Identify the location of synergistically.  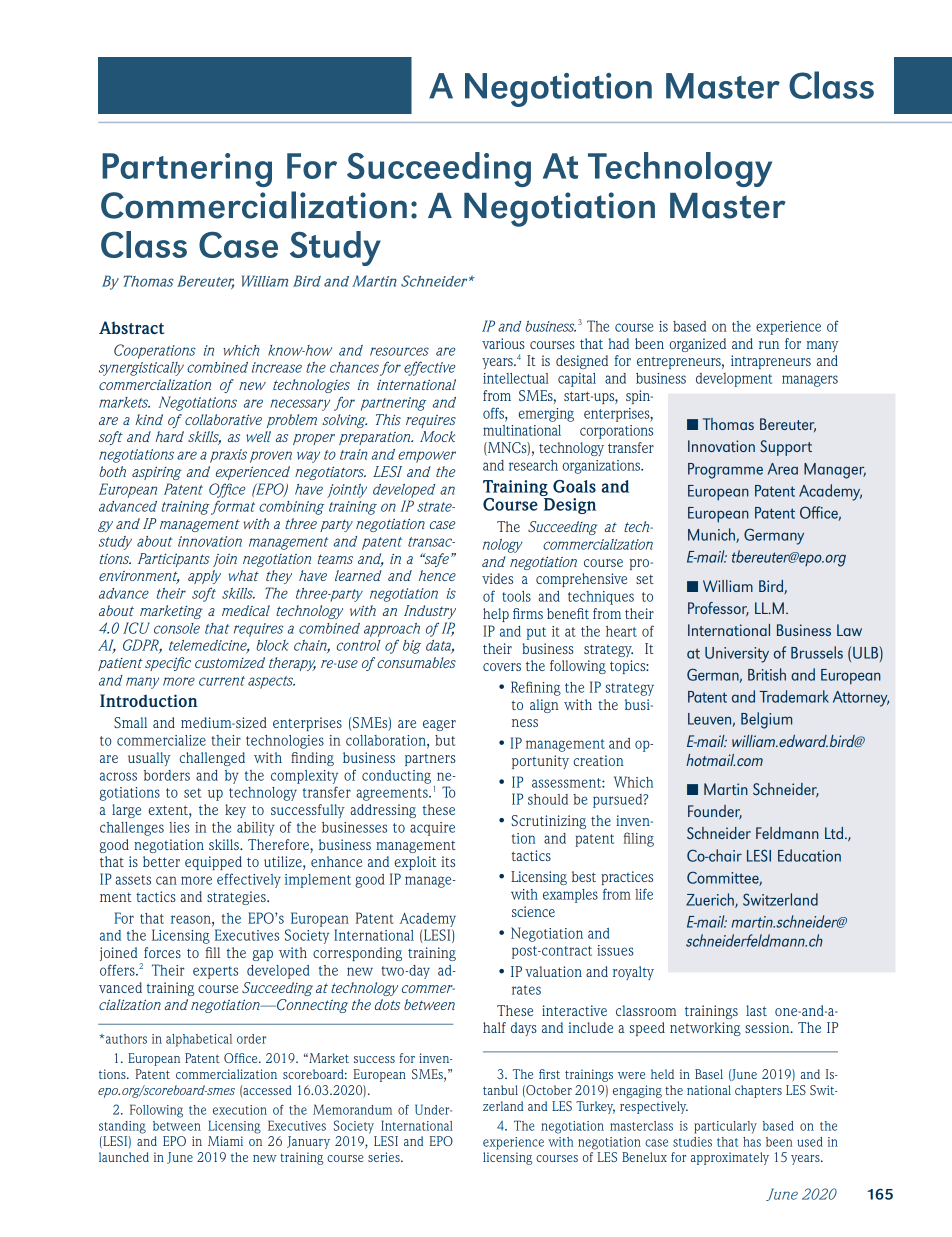
(141, 369).
